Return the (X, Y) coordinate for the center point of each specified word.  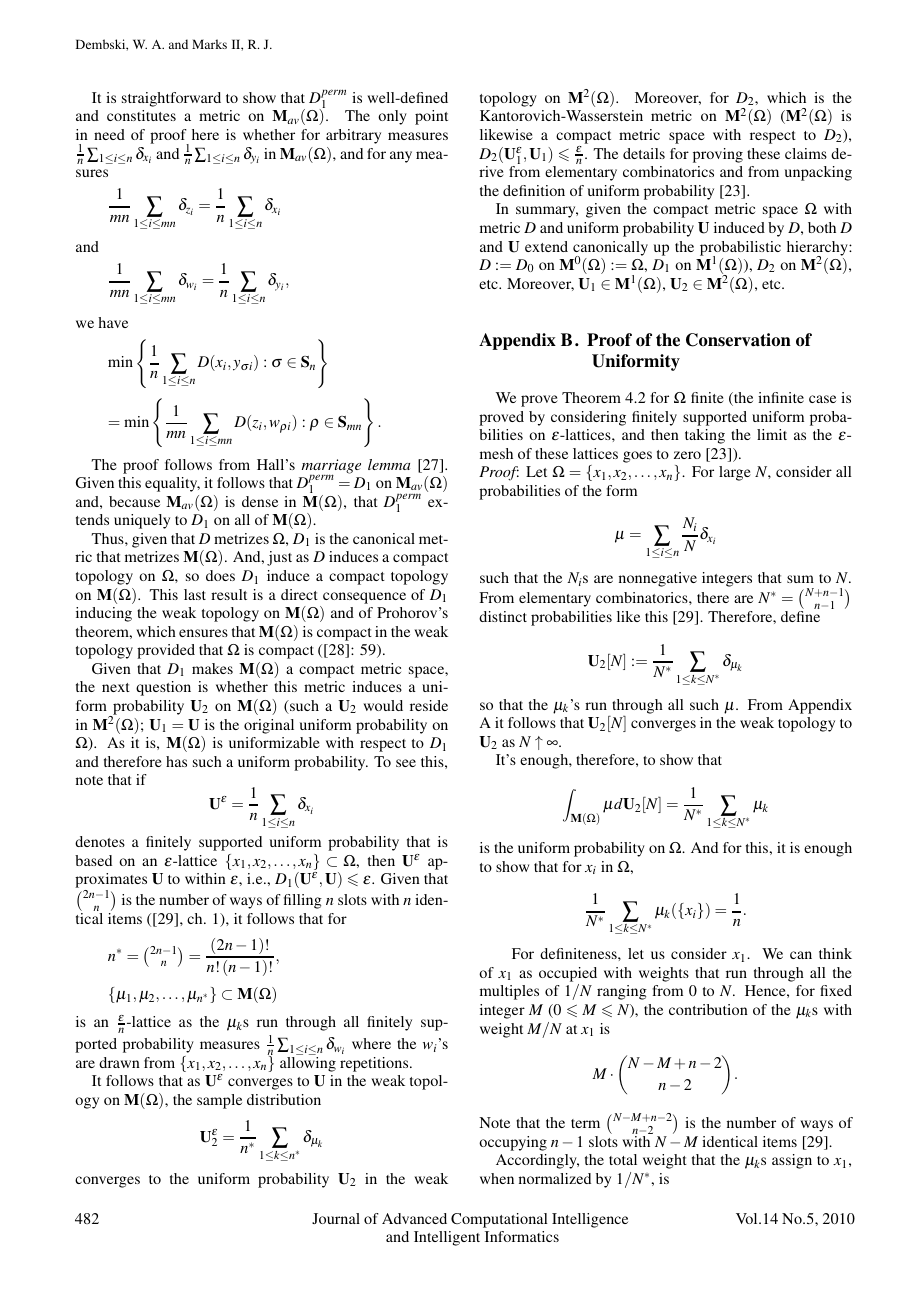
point (431, 117)
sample (219, 1101)
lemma (389, 464)
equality (172, 484)
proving (718, 155)
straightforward (171, 99)
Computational (499, 1220)
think (835, 953)
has (176, 761)
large (735, 473)
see (406, 763)
